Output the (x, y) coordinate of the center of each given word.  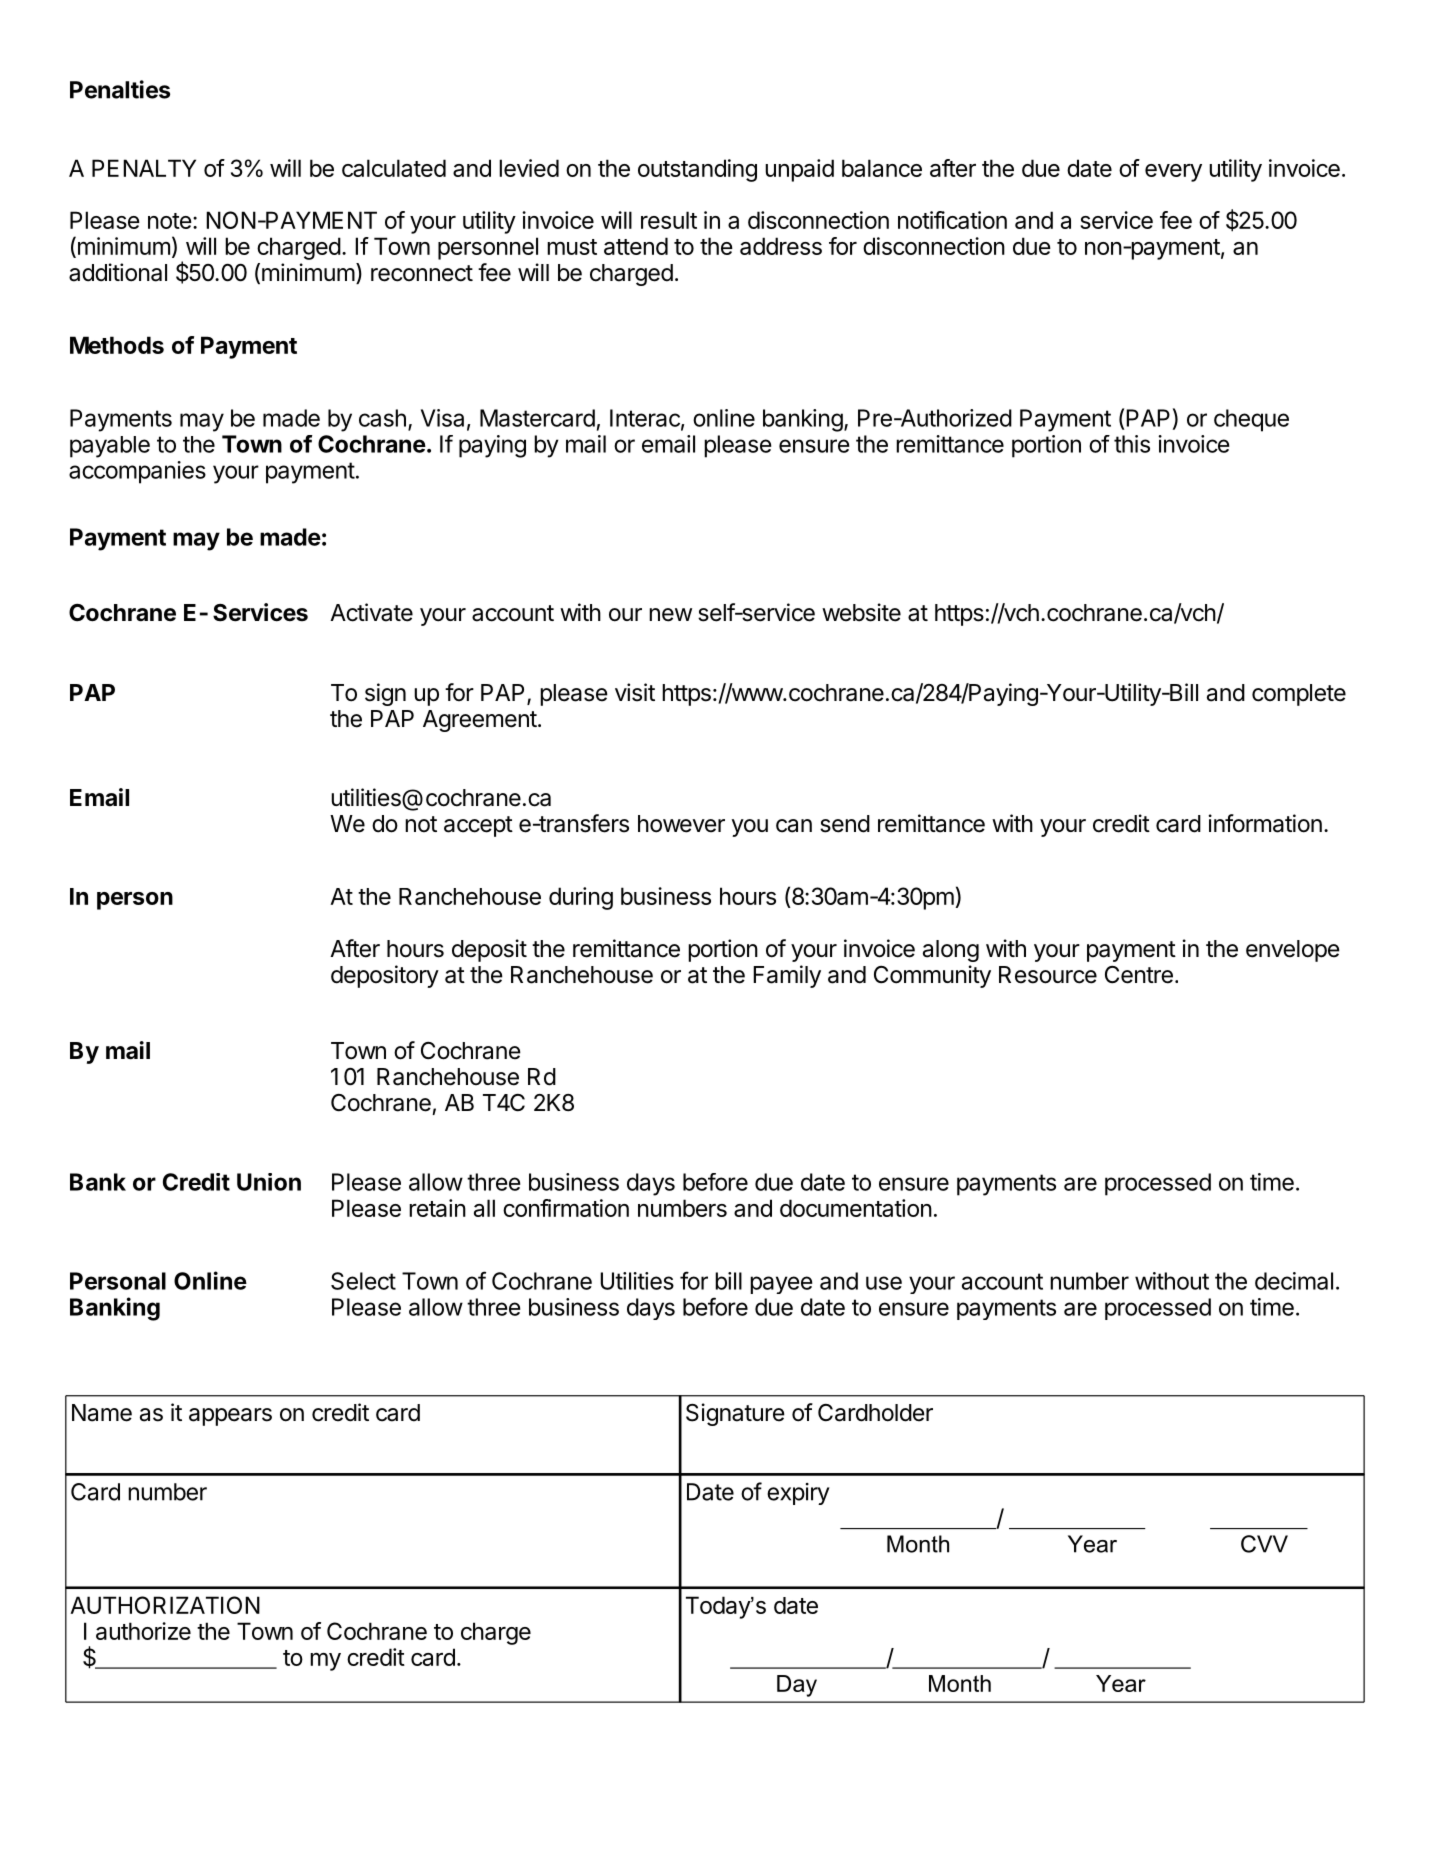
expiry (798, 1494)
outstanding (697, 170)
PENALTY (144, 168)
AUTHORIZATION (165, 1605)
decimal (1294, 1281)
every (1173, 173)
